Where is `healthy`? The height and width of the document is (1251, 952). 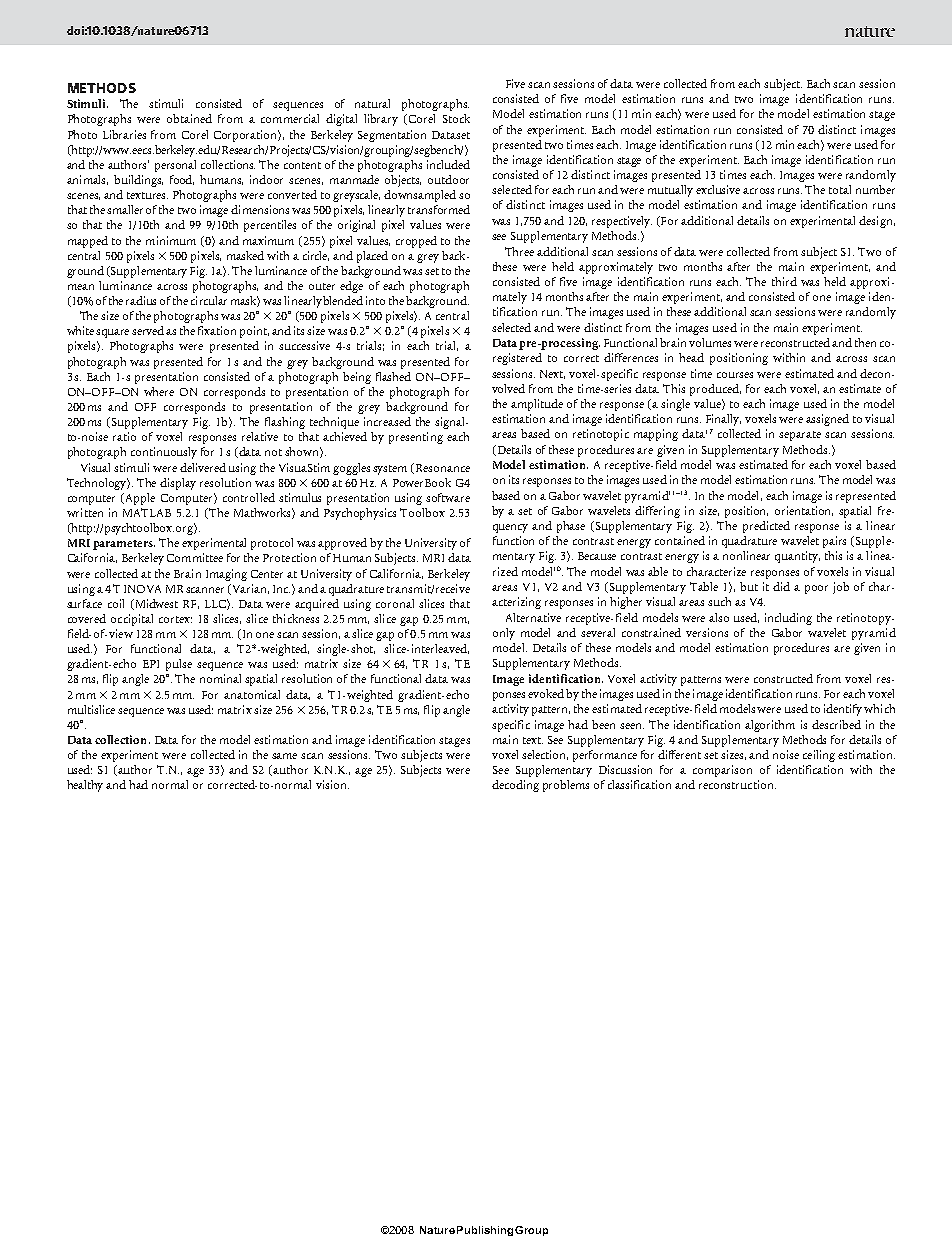
healthy is located at coordinates (87, 786).
